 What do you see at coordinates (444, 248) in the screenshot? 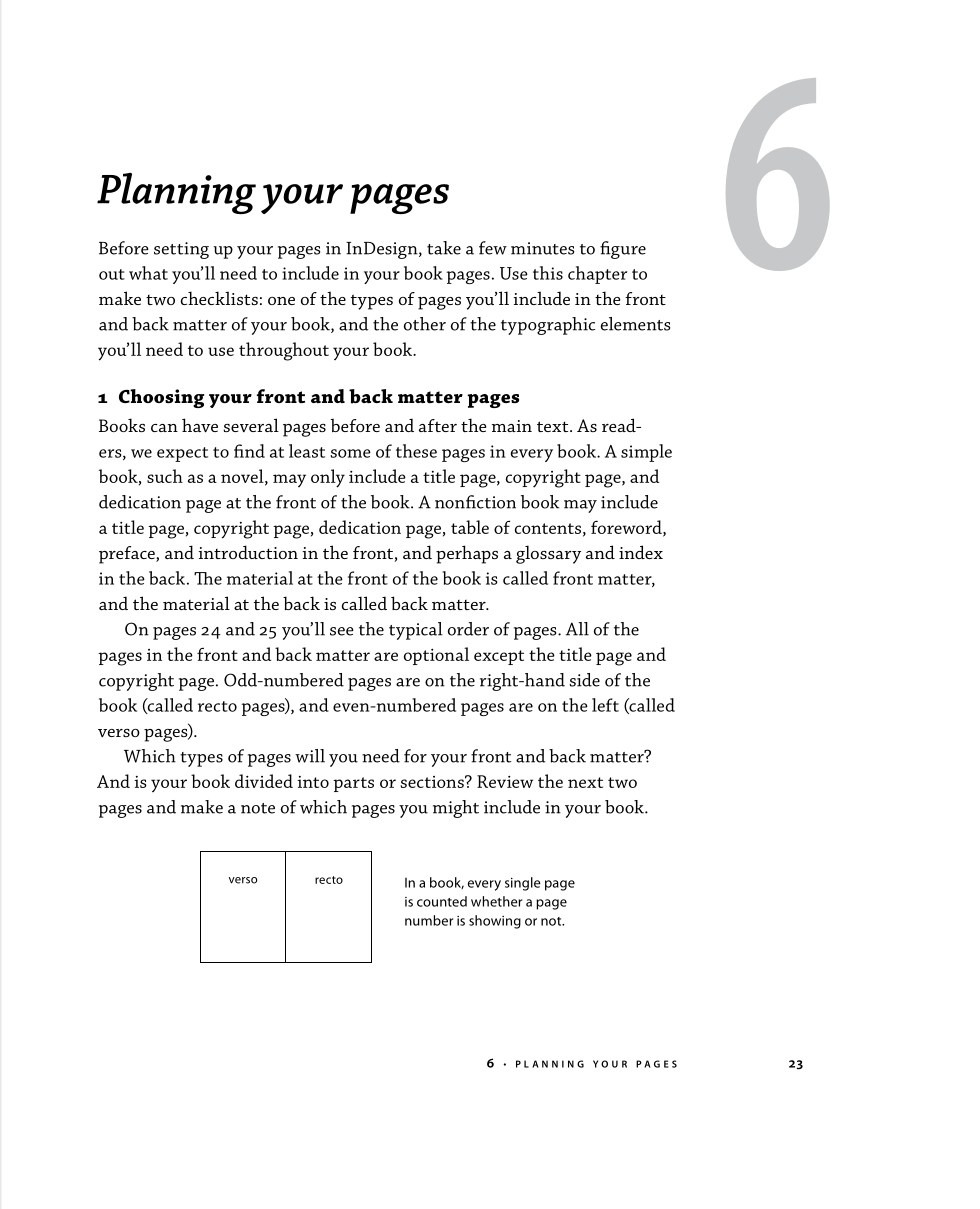
I see `take` at bounding box center [444, 248].
